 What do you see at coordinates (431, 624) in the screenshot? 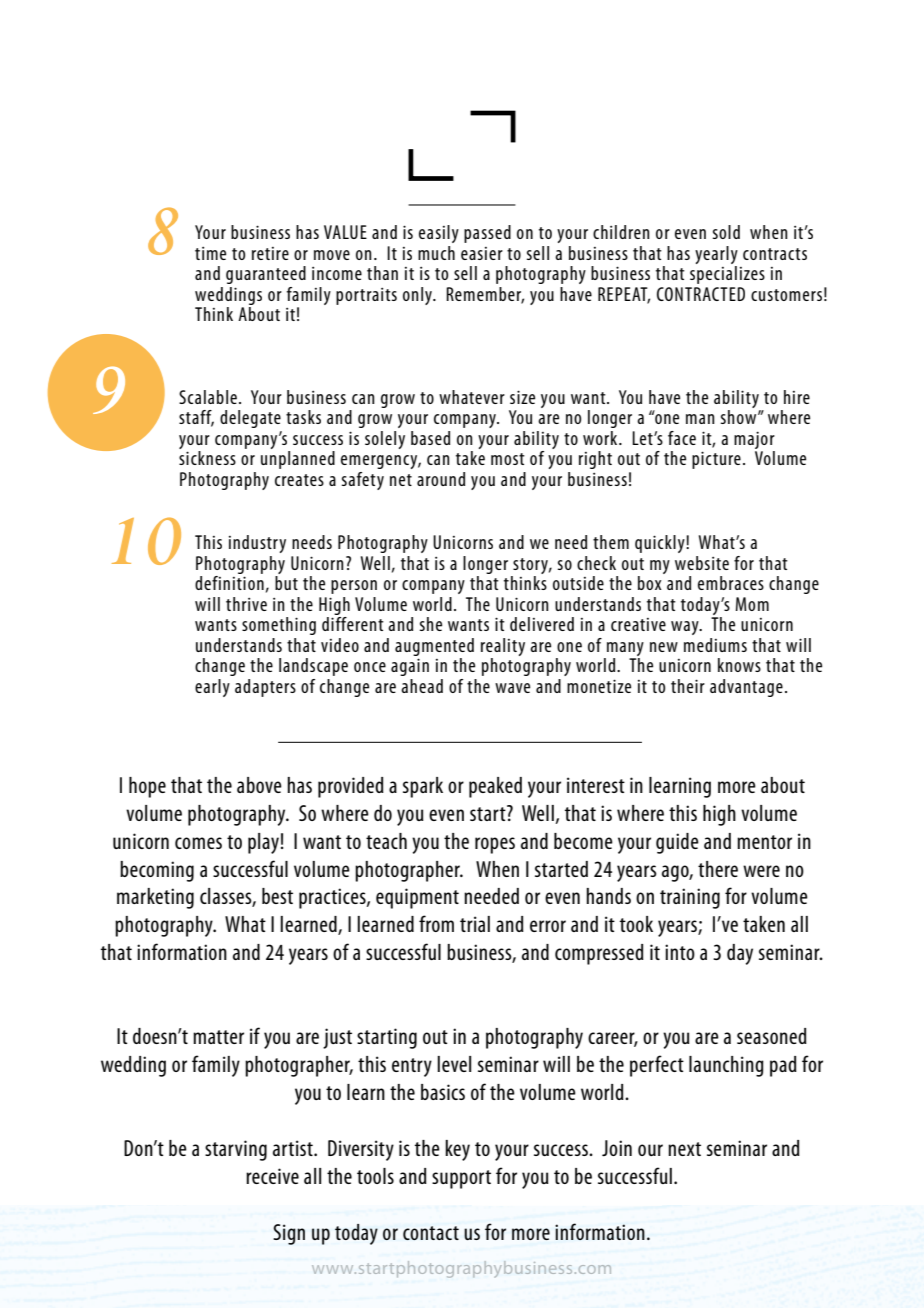
I see `she` at bounding box center [431, 624].
